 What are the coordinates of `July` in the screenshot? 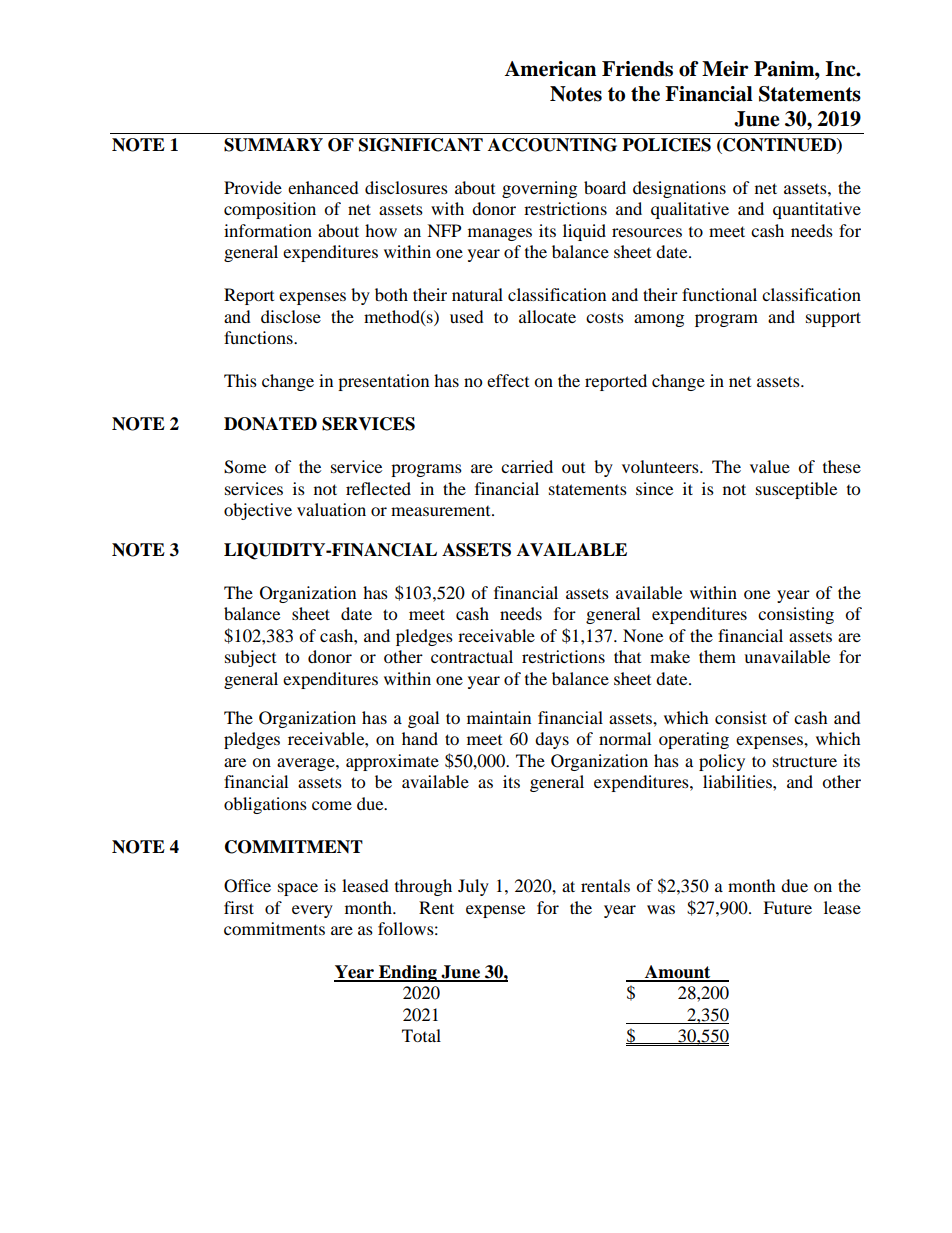 It's located at (473, 887).
